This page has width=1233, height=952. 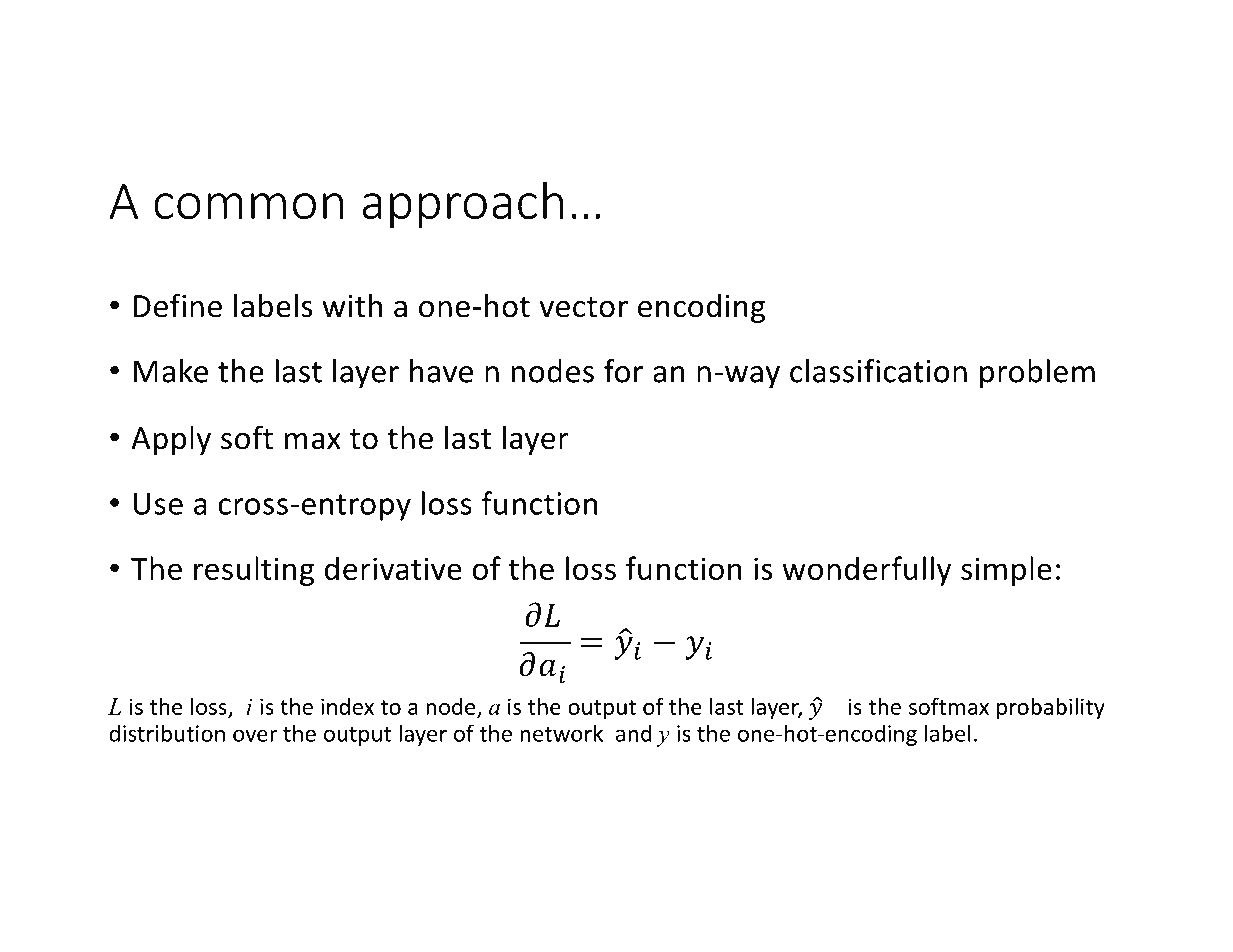 What do you see at coordinates (623, 371) in the page?
I see `for` at bounding box center [623, 371].
